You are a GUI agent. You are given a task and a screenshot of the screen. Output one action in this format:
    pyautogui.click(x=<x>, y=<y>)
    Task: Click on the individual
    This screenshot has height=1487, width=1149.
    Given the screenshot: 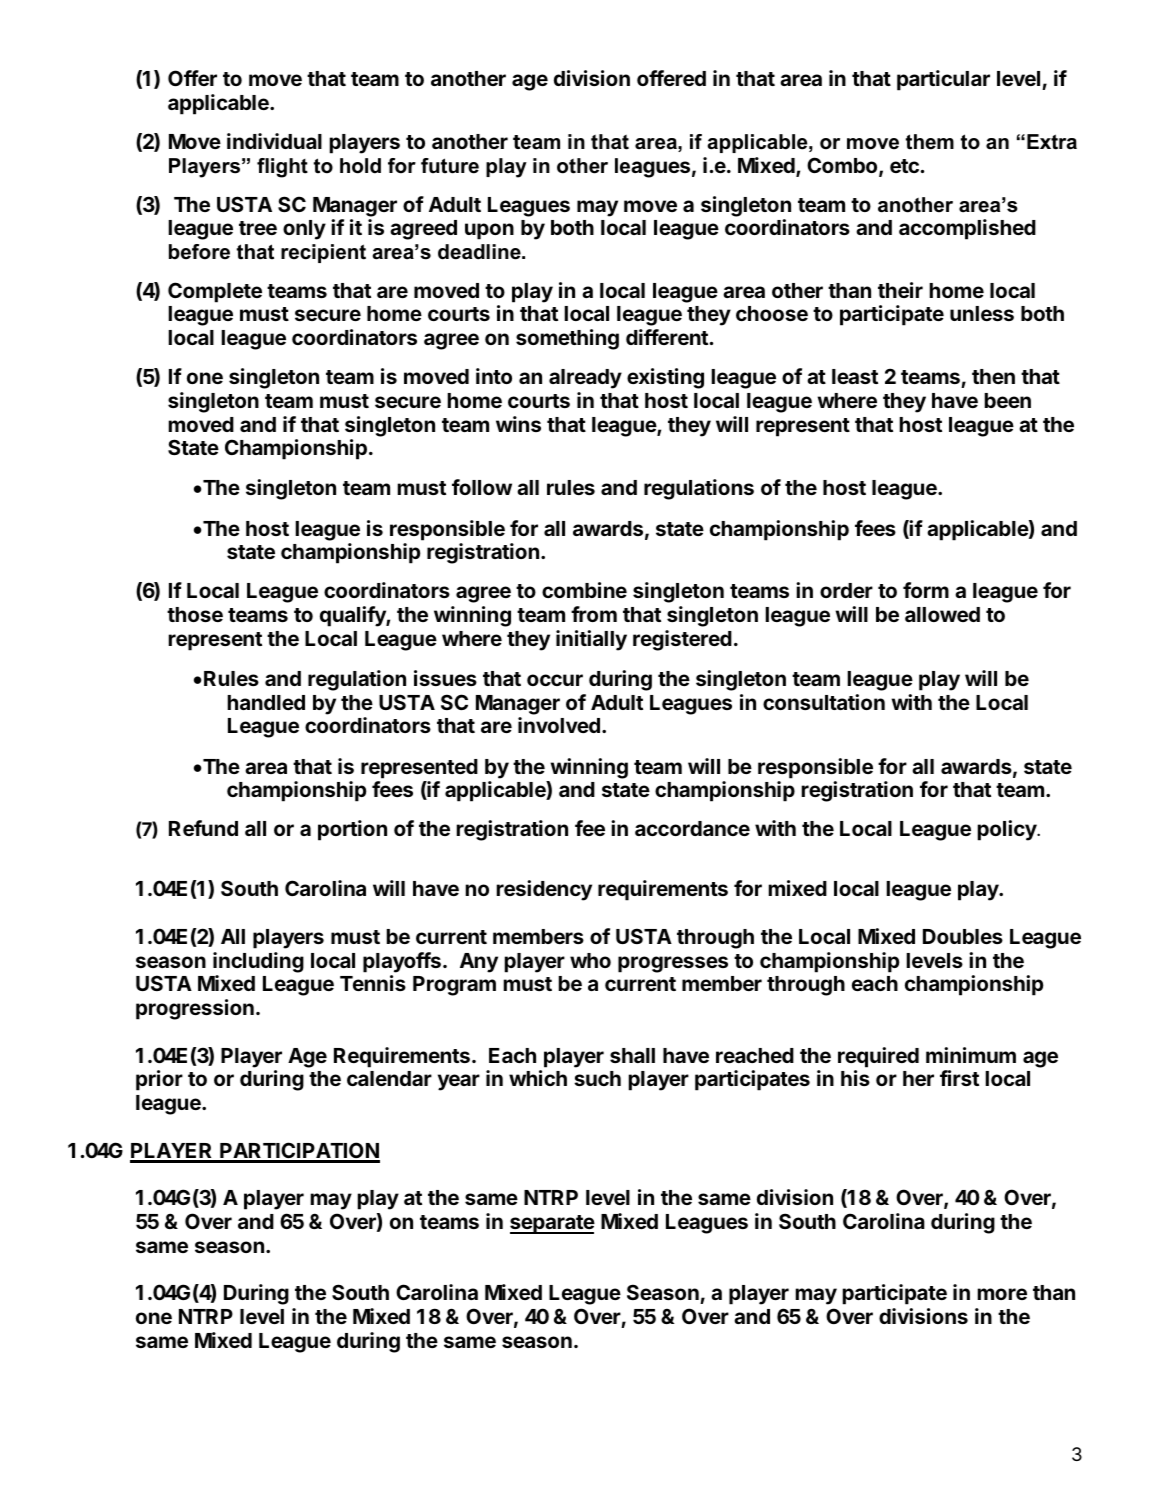 What is the action you would take?
    pyautogui.click(x=274, y=141)
